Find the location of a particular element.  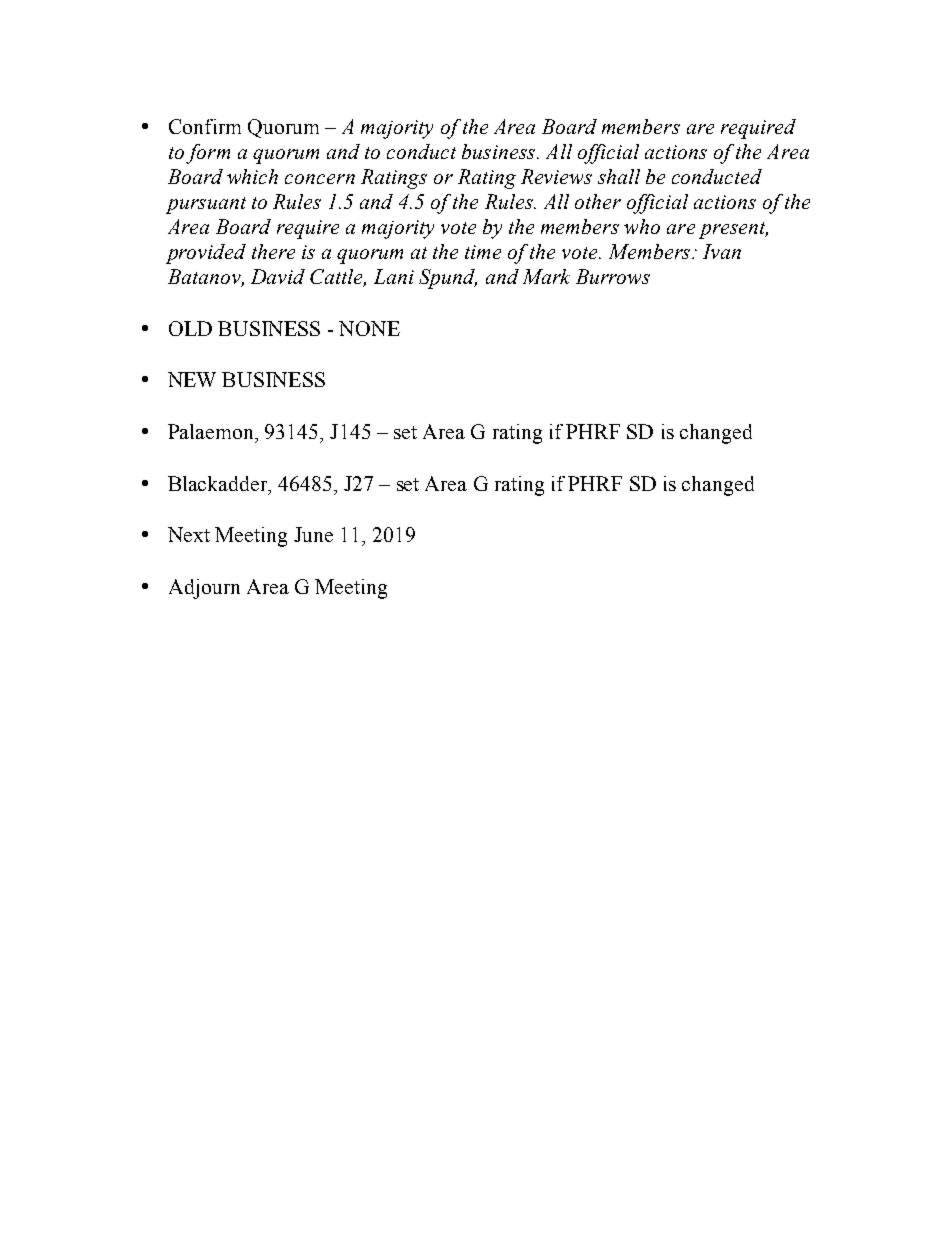

who is located at coordinates (642, 226).
